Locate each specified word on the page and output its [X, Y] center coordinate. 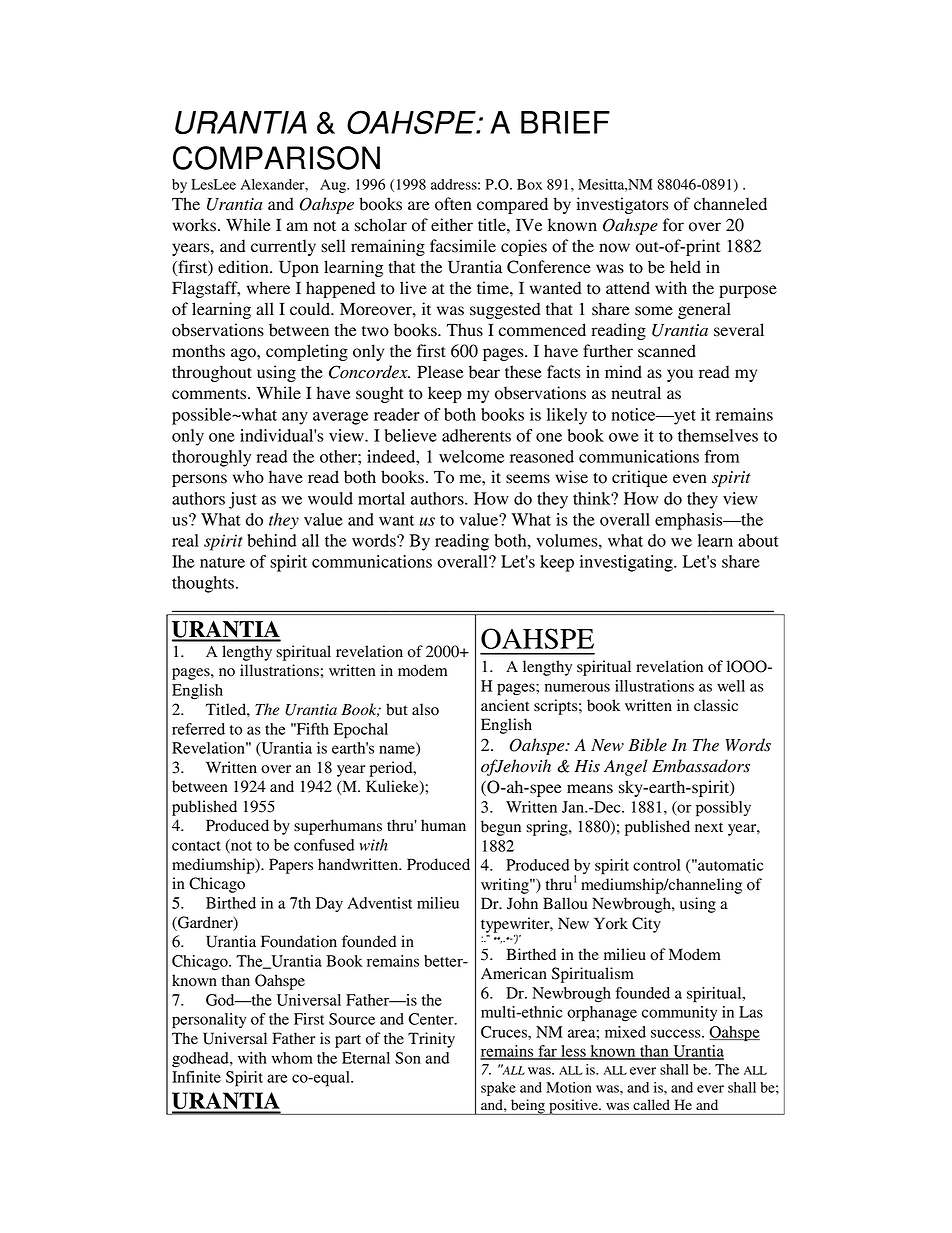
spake [498, 1089]
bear [484, 372]
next [709, 827]
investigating [627, 563]
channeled [730, 204]
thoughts [203, 584]
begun [501, 828]
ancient [505, 705]
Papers [291, 866]
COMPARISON [276, 158]
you [680, 375]
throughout [212, 373]
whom [292, 1058]
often [453, 204]
